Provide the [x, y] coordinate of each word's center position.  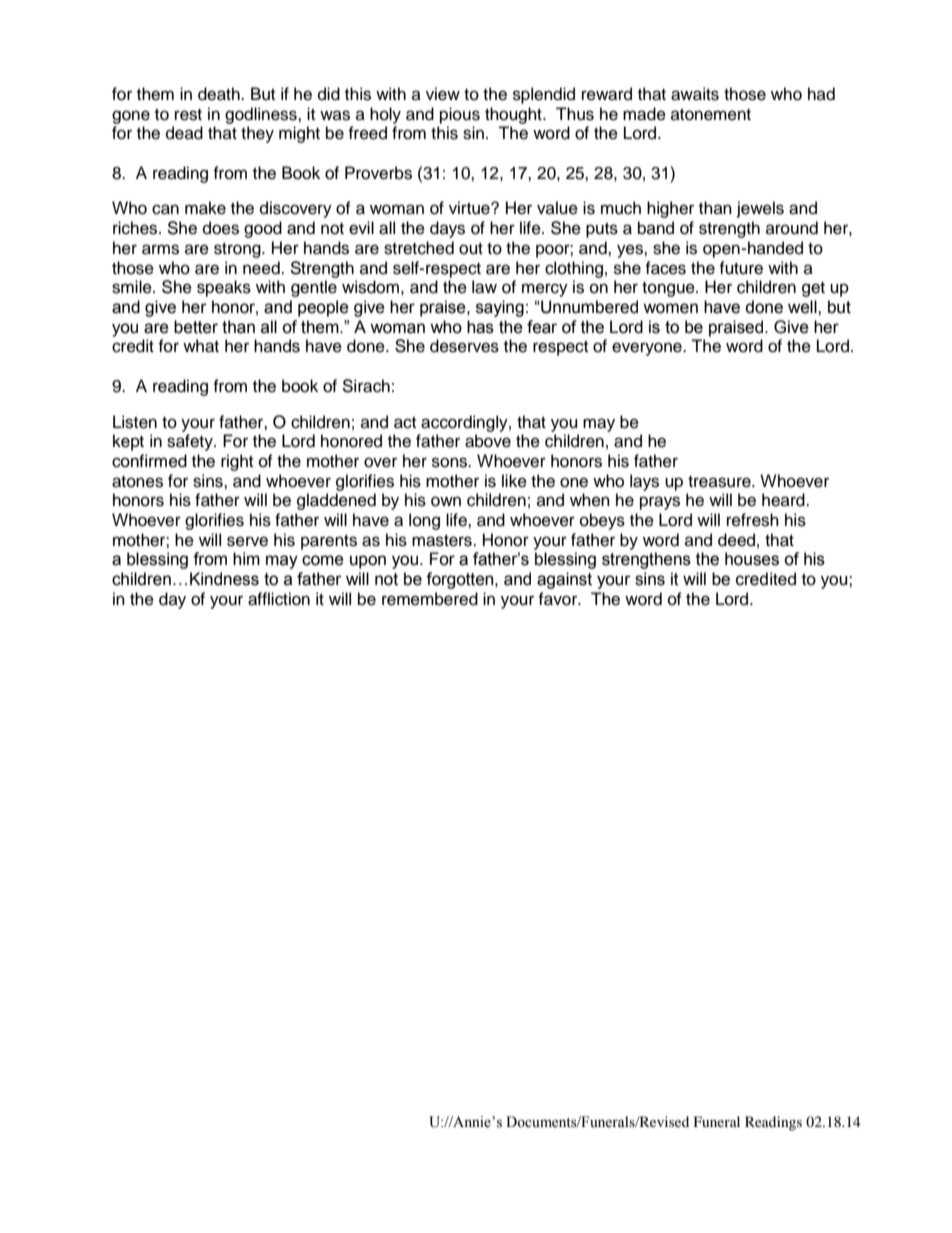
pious [460, 115]
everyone [648, 349]
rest [188, 115]
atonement [711, 115]
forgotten [461, 580]
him [246, 558]
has [480, 327]
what [201, 346]
